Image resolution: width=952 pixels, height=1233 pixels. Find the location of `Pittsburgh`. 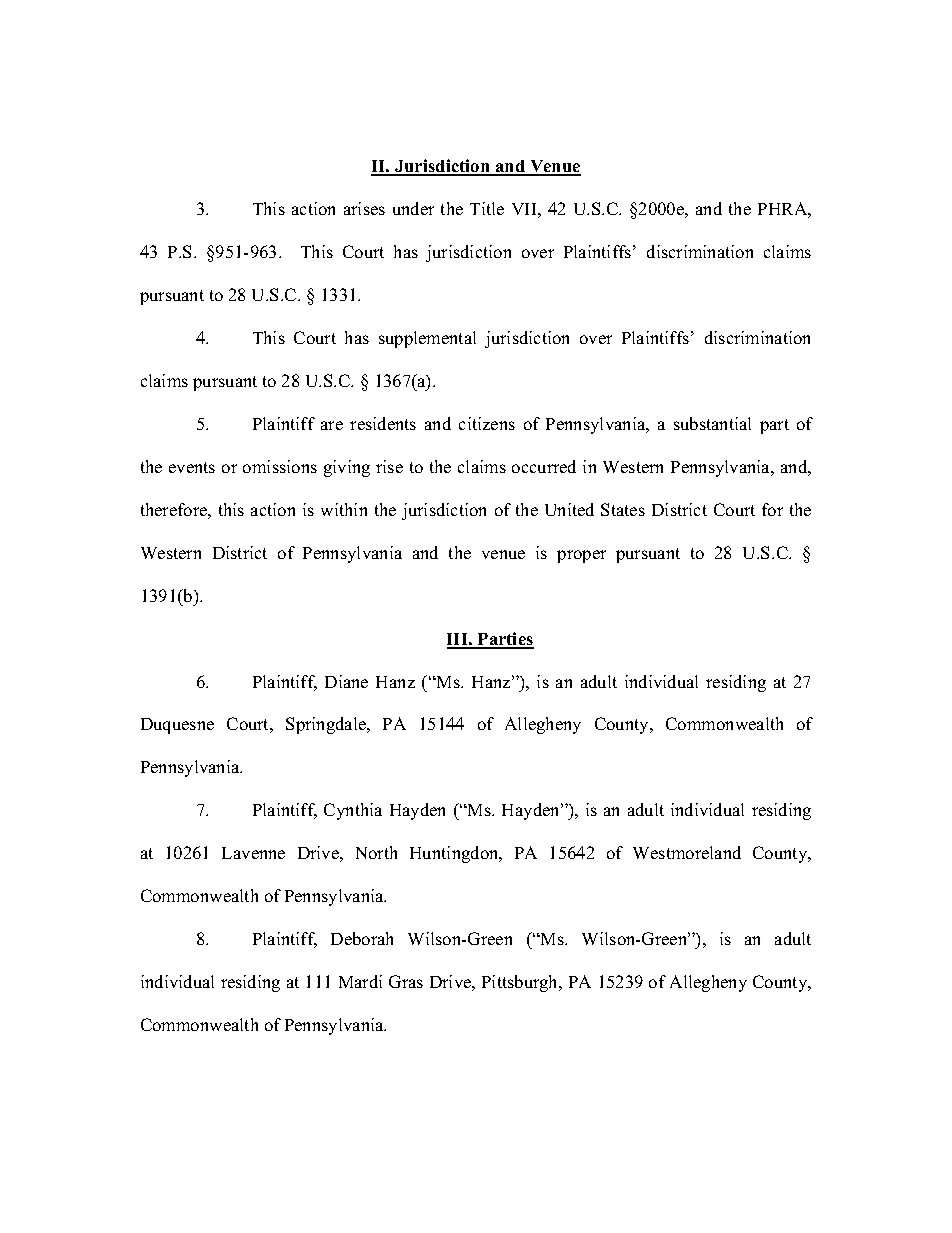

Pittsburgh is located at coordinates (521, 983).
